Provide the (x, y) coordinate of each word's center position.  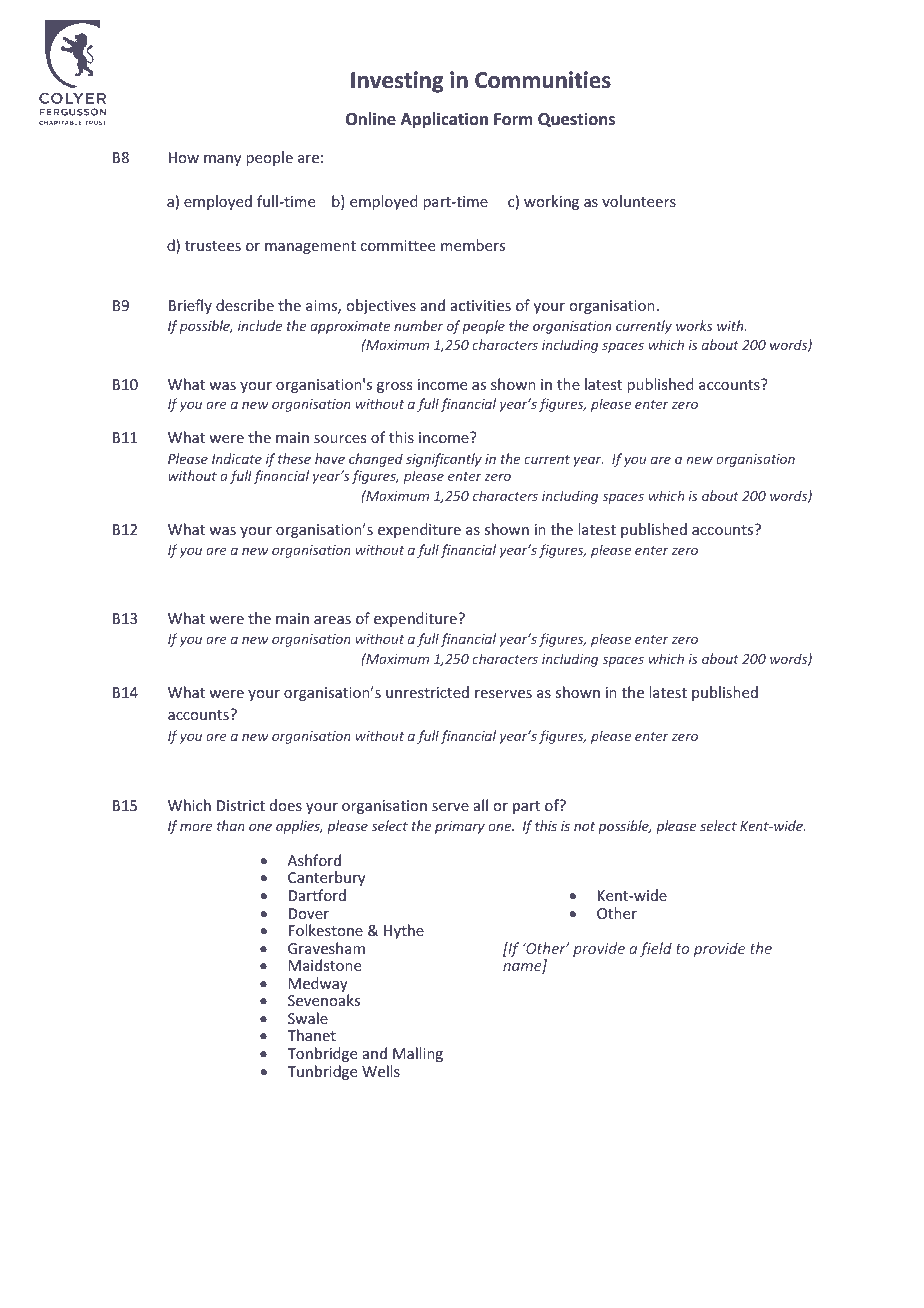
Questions (576, 119)
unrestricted (427, 692)
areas (332, 620)
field (656, 949)
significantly (444, 460)
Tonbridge (322, 1054)
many (222, 160)
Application (444, 120)
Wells (381, 1071)
